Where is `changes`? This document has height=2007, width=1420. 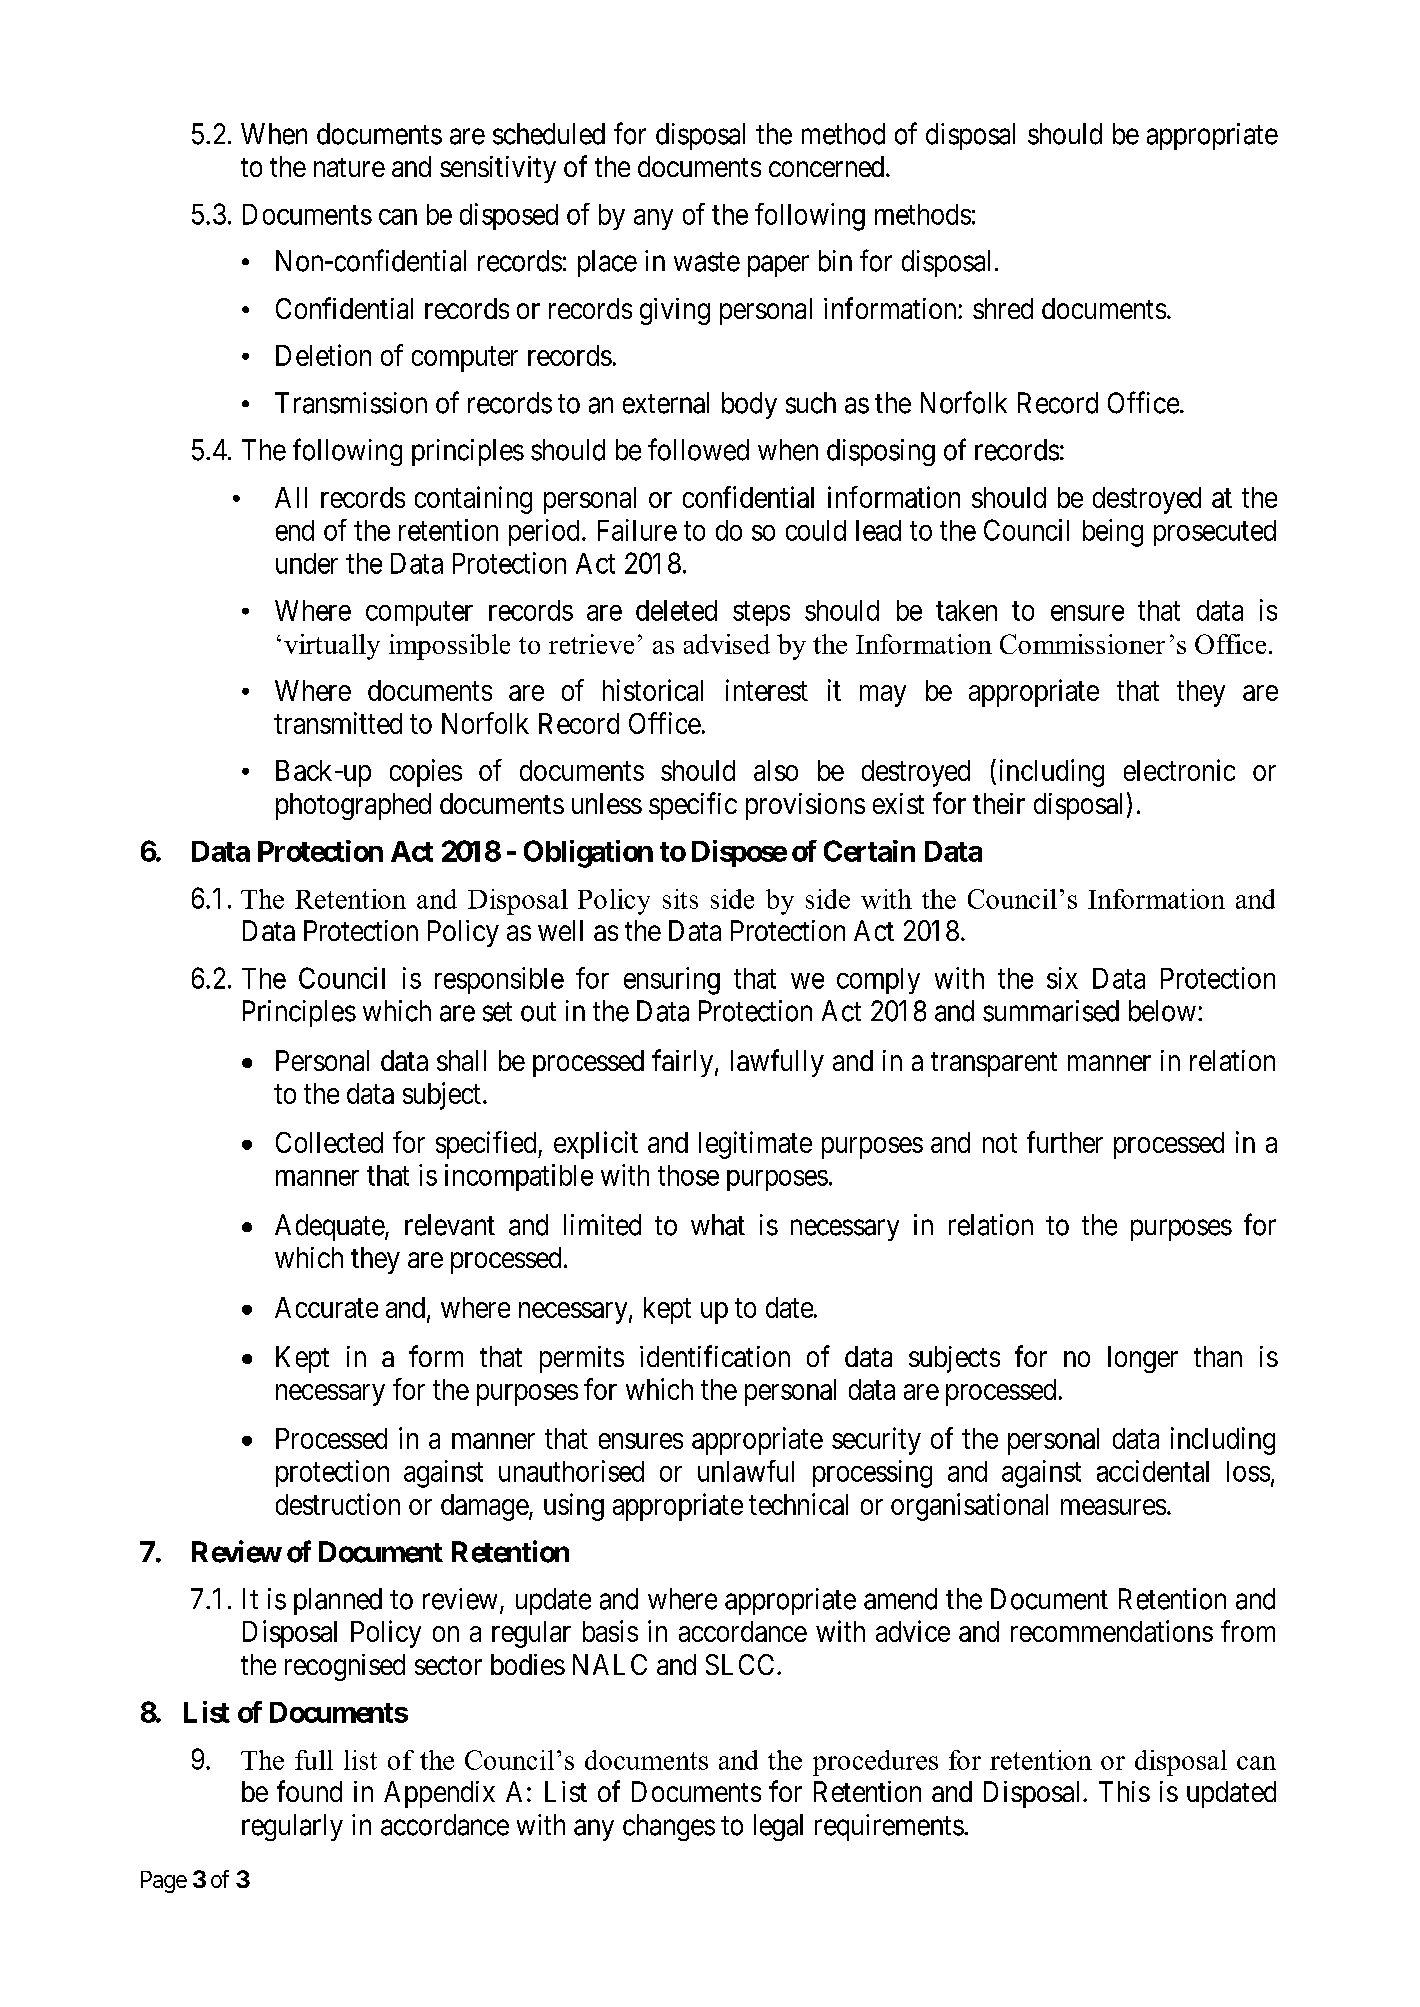
changes is located at coordinates (669, 1827).
